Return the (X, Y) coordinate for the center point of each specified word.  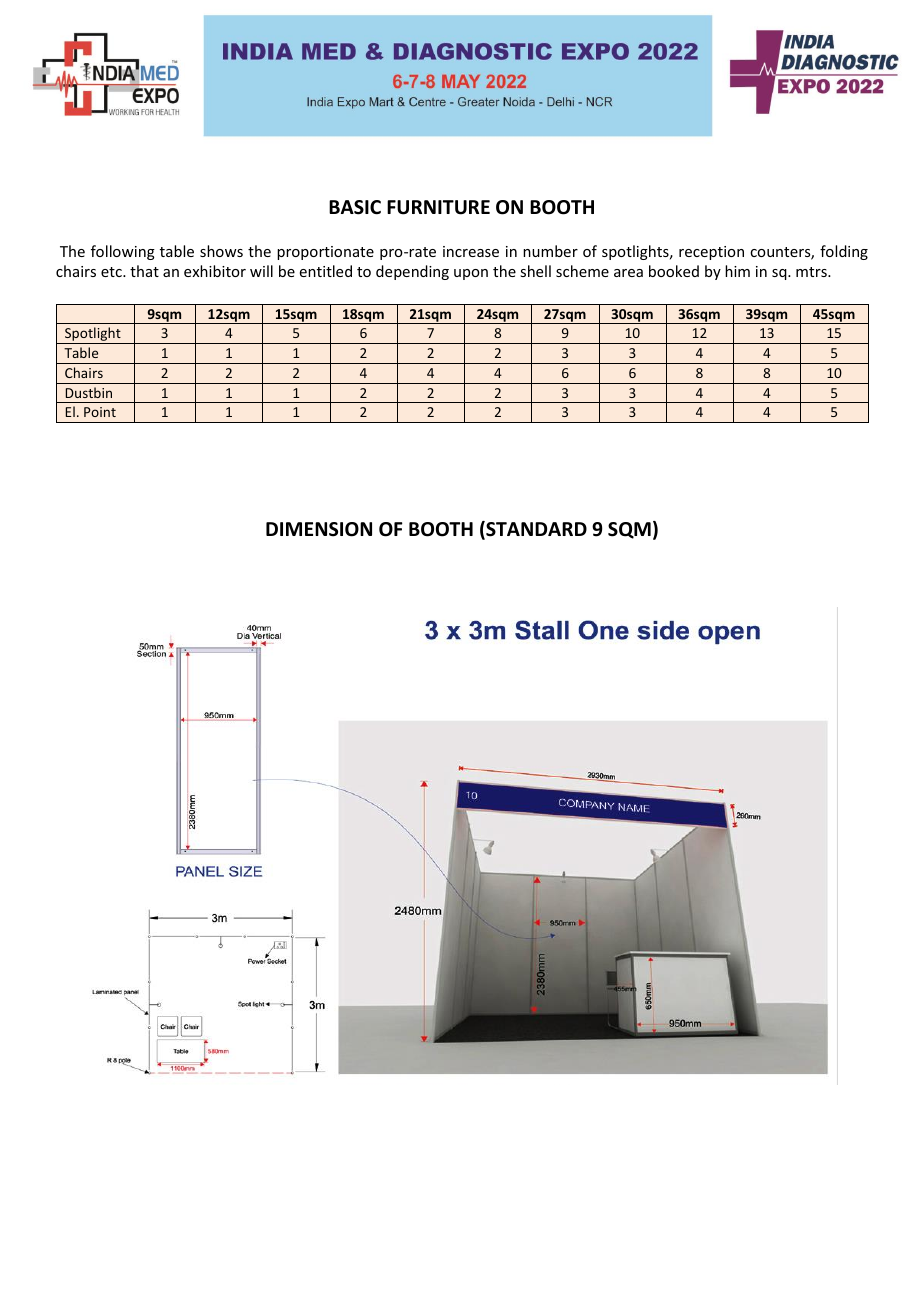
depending (412, 272)
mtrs (812, 272)
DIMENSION (319, 529)
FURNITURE (438, 207)
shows (221, 251)
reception (711, 253)
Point (100, 412)
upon (471, 274)
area (628, 273)
